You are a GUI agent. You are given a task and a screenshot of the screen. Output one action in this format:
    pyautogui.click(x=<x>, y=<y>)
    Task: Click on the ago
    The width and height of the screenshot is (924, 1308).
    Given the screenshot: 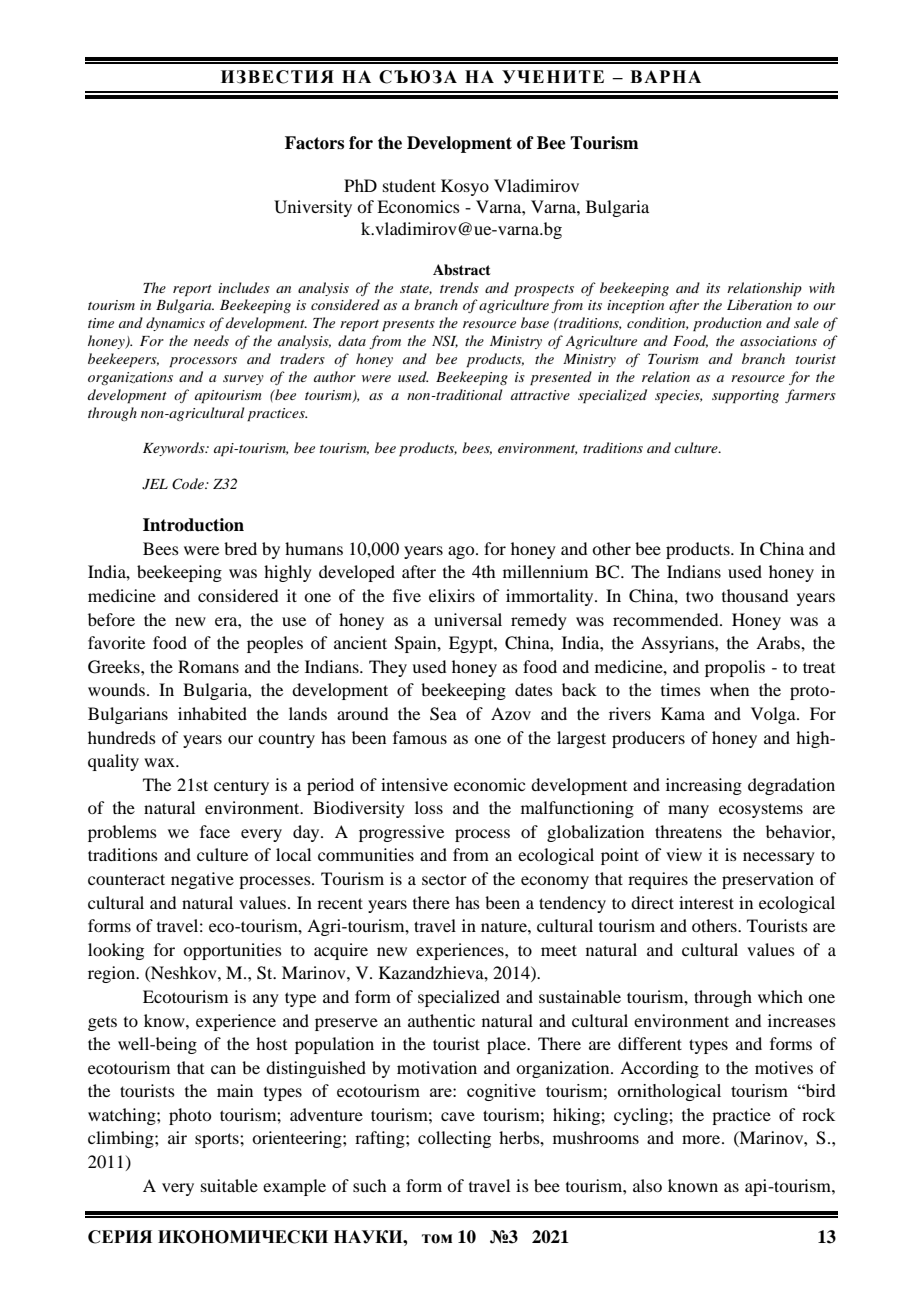 What is the action you would take?
    pyautogui.click(x=462, y=552)
